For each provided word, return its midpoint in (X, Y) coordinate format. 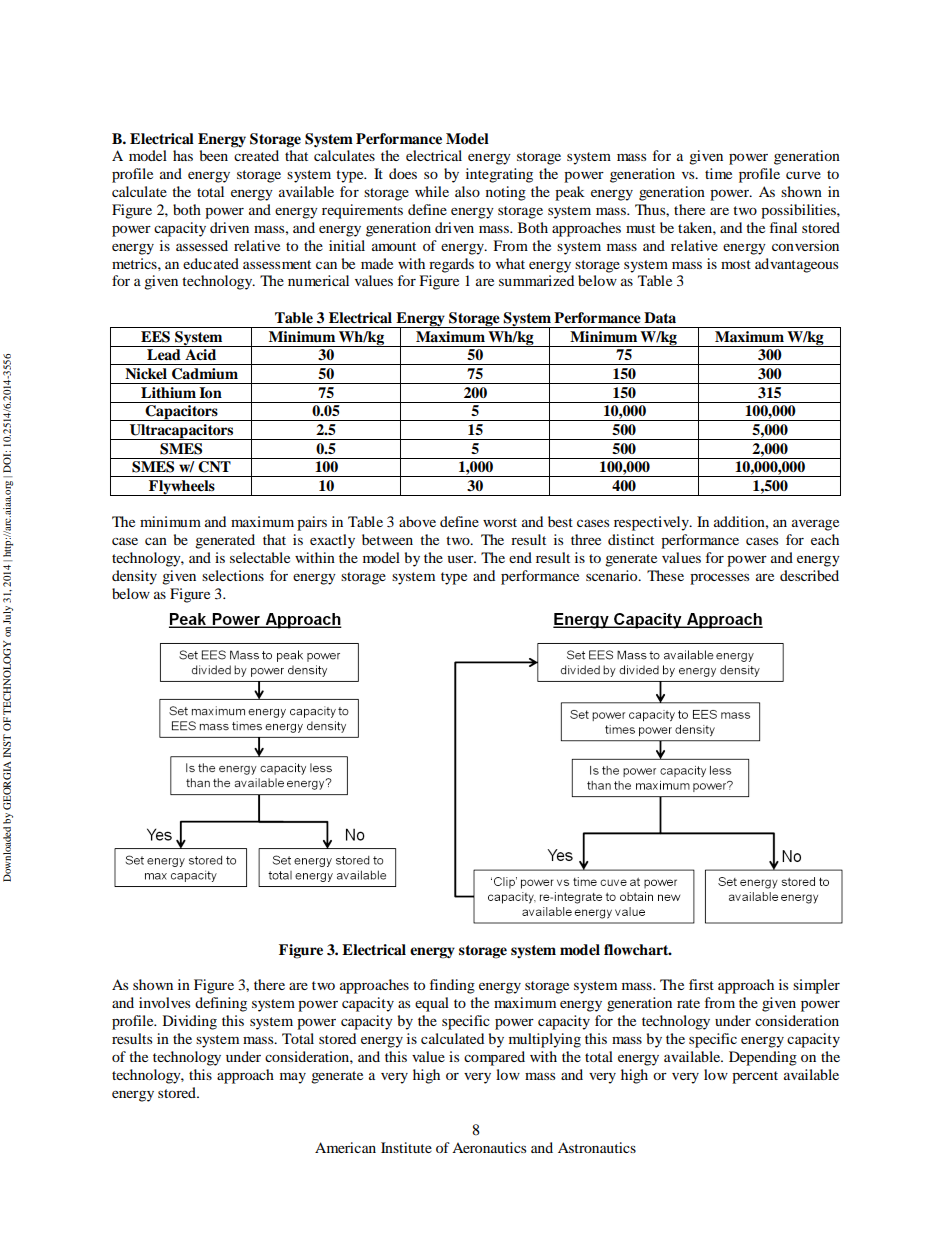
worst (500, 522)
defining (221, 1004)
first (701, 984)
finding (452, 986)
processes (719, 579)
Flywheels (182, 488)
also (467, 191)
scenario (613, 575)
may (293, 1078)
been (214, 155)
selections (233, 575)
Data (660, 317)
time (718, 173)
